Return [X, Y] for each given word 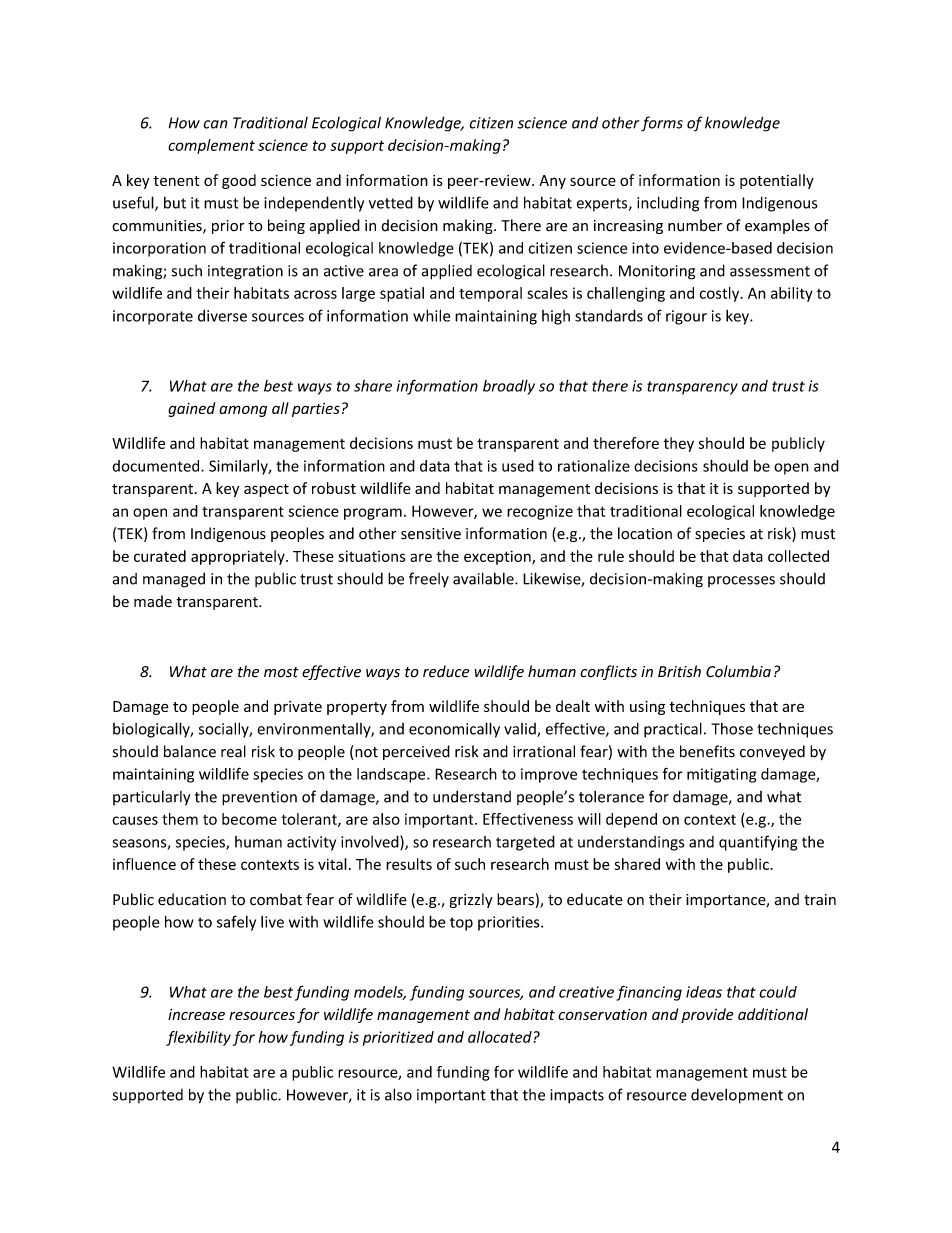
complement [211, 146]
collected [798, 556]
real [233, 751]
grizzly [471, 900]
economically [454, 730]
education [192, 899]
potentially [777, 181]
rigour [686, 317]
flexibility [198, 1038]
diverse [222, 316]
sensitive [431, 534]
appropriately [239, 557]
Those [732, 729]
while [431, 315]
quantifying [758, 843]
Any [552, 182]
